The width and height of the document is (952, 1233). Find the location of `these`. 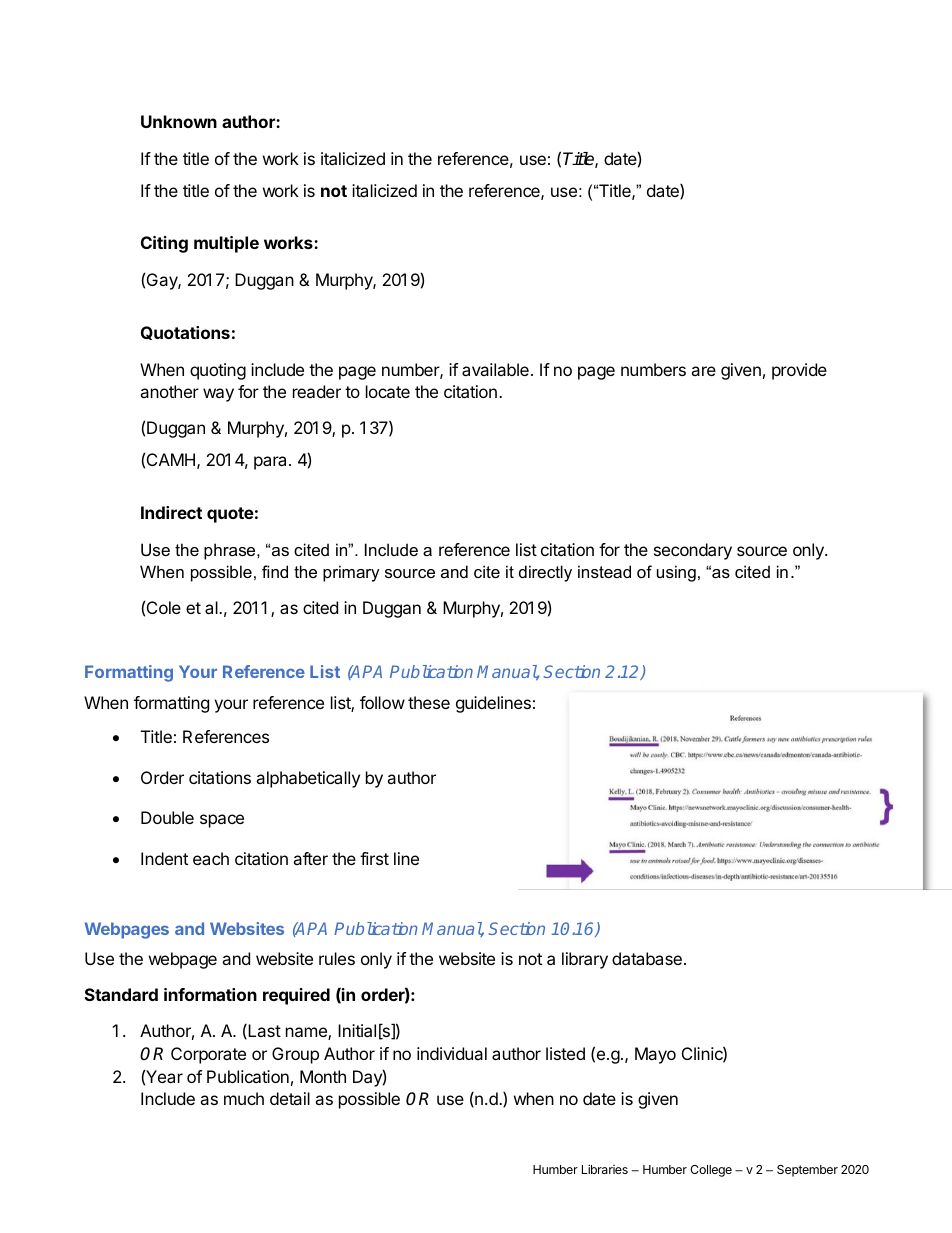

these is located at coordinates (429, 702).
